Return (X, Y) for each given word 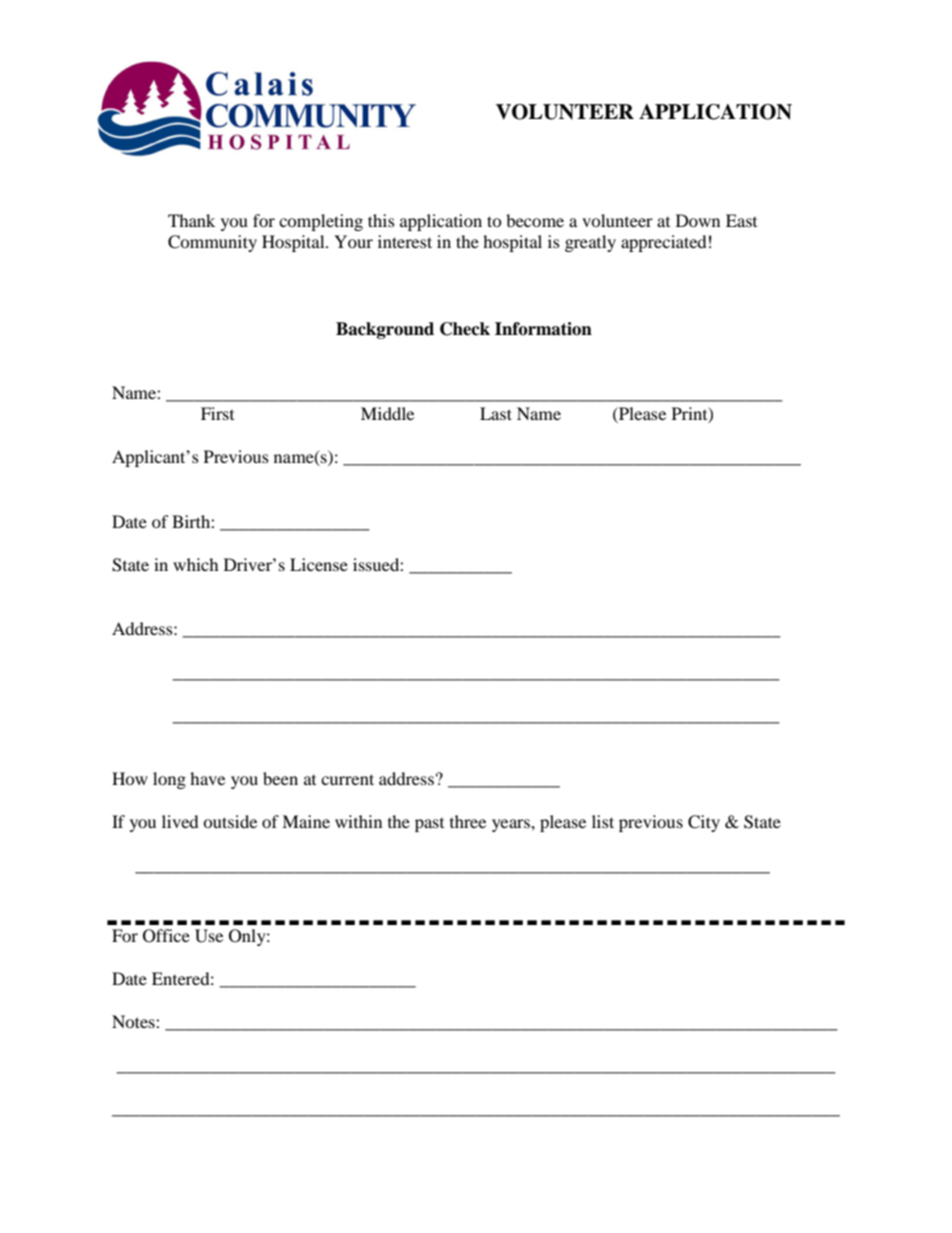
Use (209, 936)
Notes (134, 1021)
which (196, 564)
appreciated (664, 243)
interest (405, 241)
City (704, 823)
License (319, 564)
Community (212, 243)
